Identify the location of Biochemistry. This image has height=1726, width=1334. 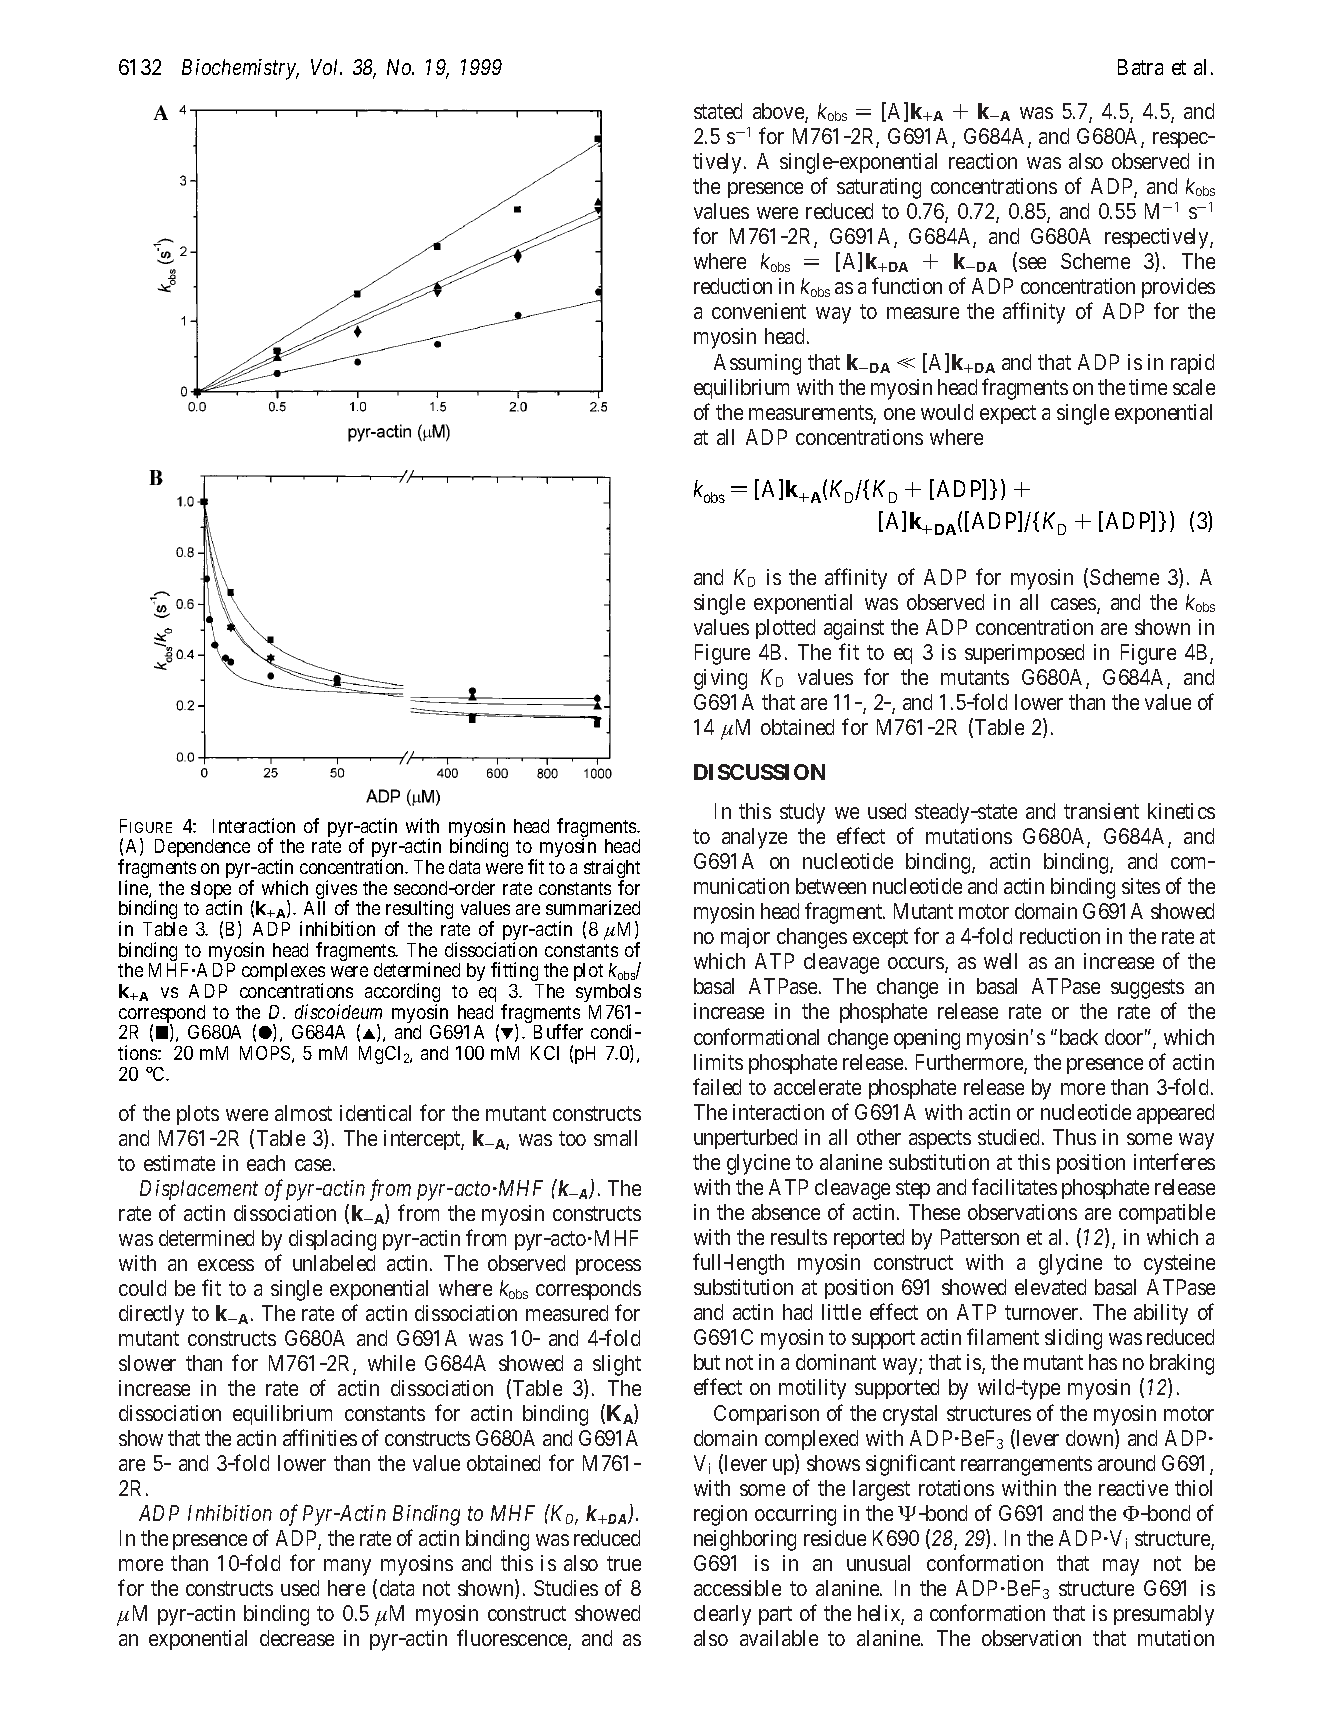
(240, 69).
